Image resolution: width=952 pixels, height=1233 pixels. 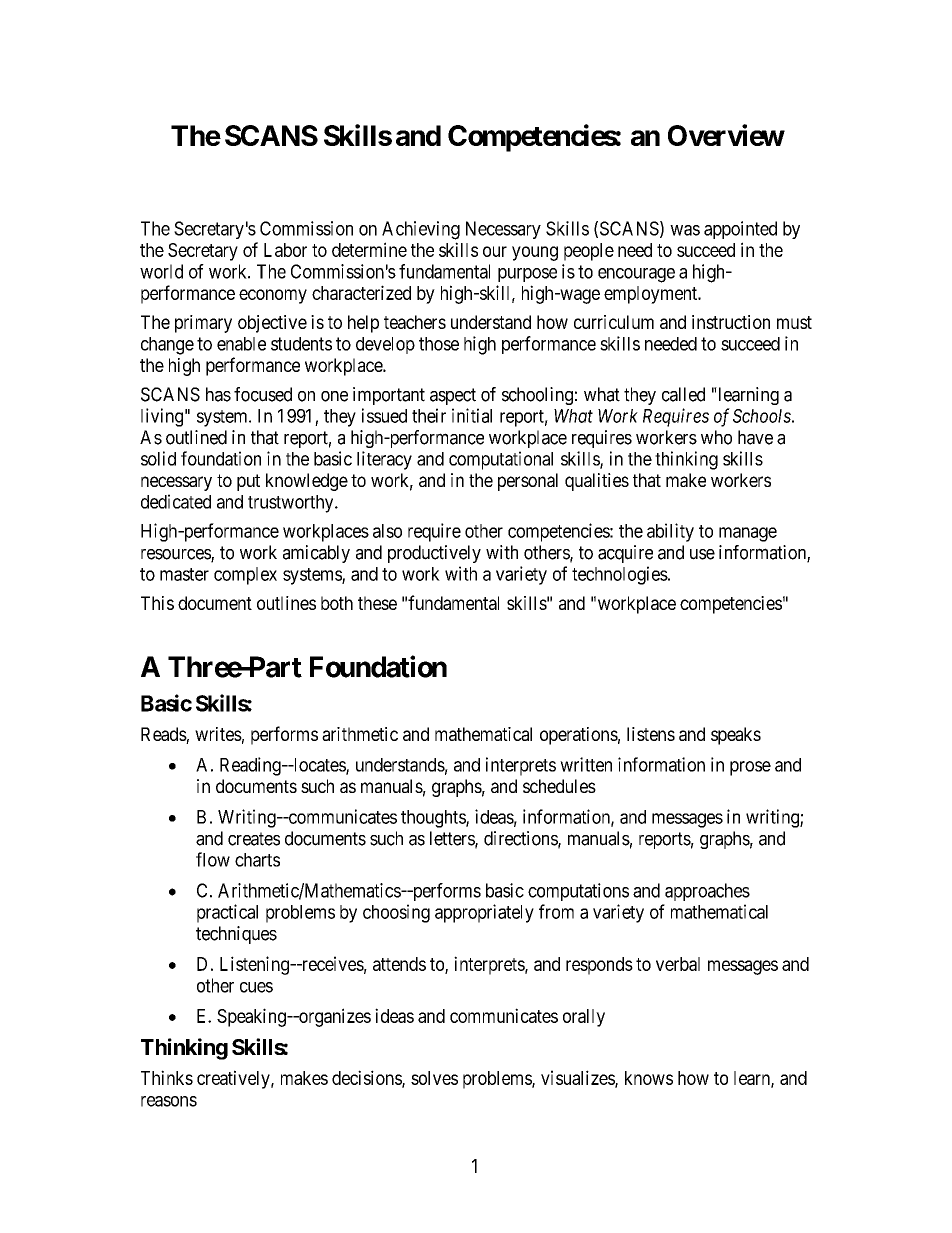 I want to click on purpose, so click(x=527, y=275).
